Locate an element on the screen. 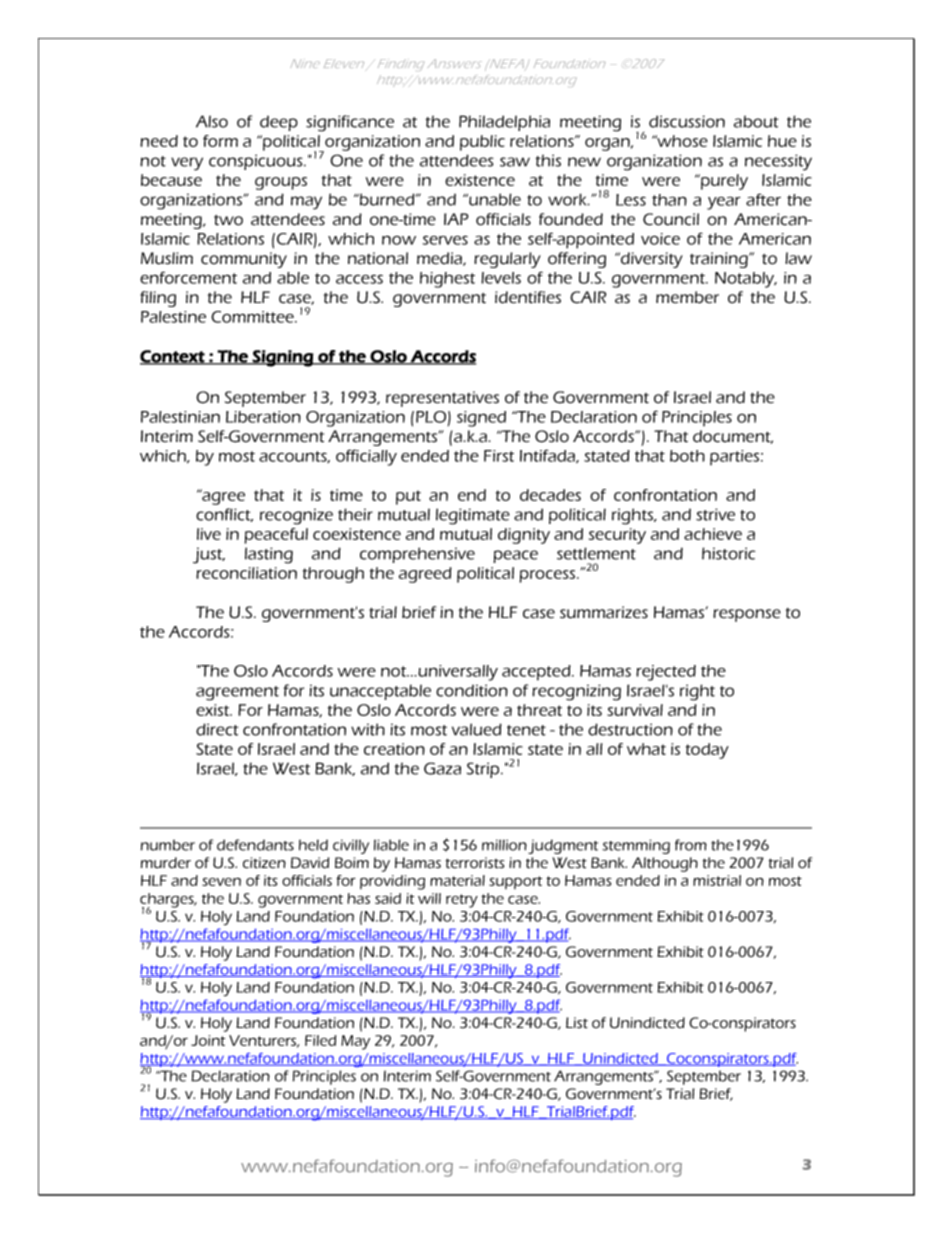  reconciliation is located at coordinates (246, 573).
